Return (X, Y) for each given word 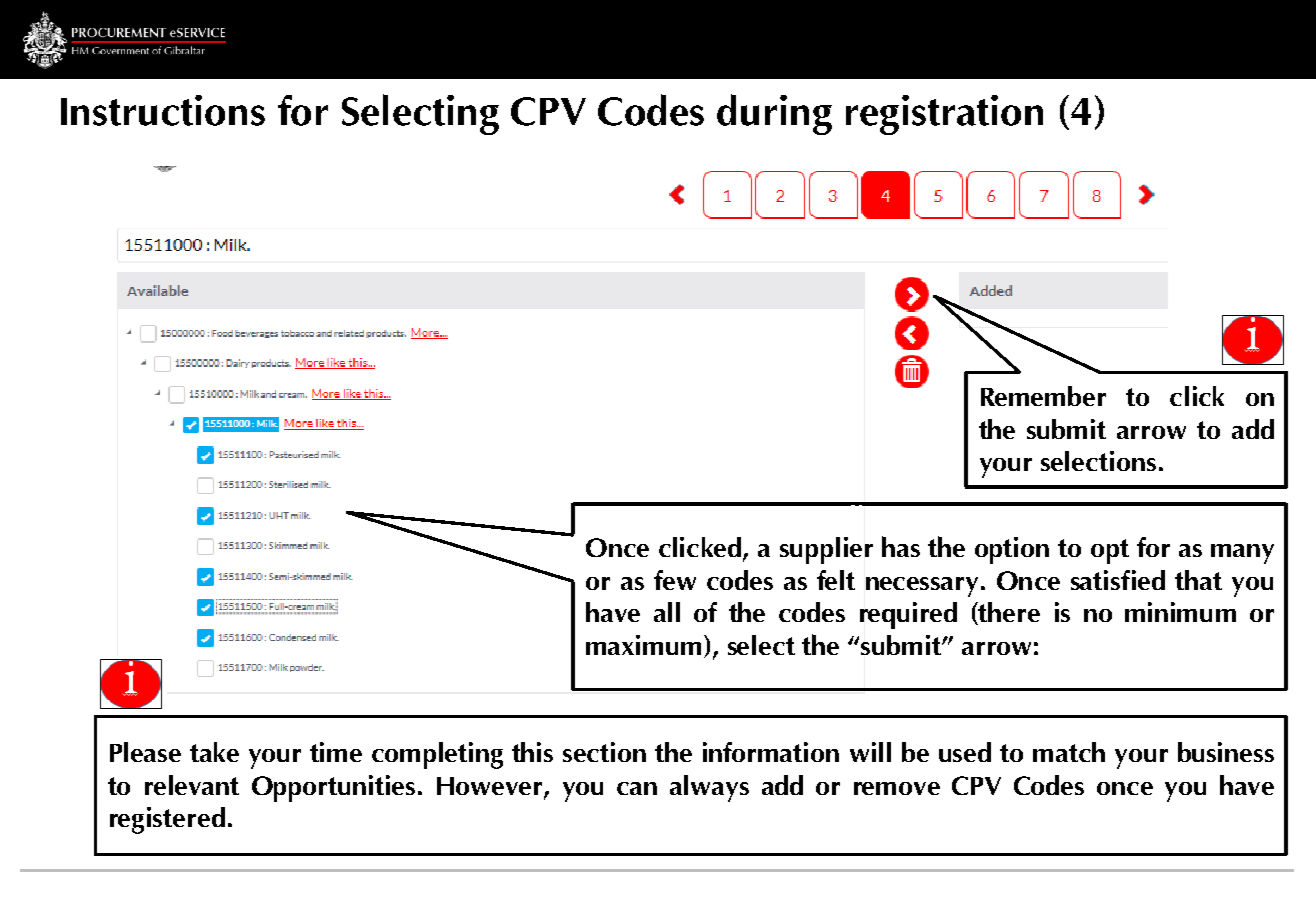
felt (836, 580)
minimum (1180, 612)
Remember (1043, 396)
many (1242, 554)
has (901, 546)
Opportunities (333, 788)
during (774, 114)
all (667, 612)
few (675, 580)
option (1012, 550)
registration (944, 115)
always (709, 788)
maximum (643, 645)
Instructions (163, 110)
